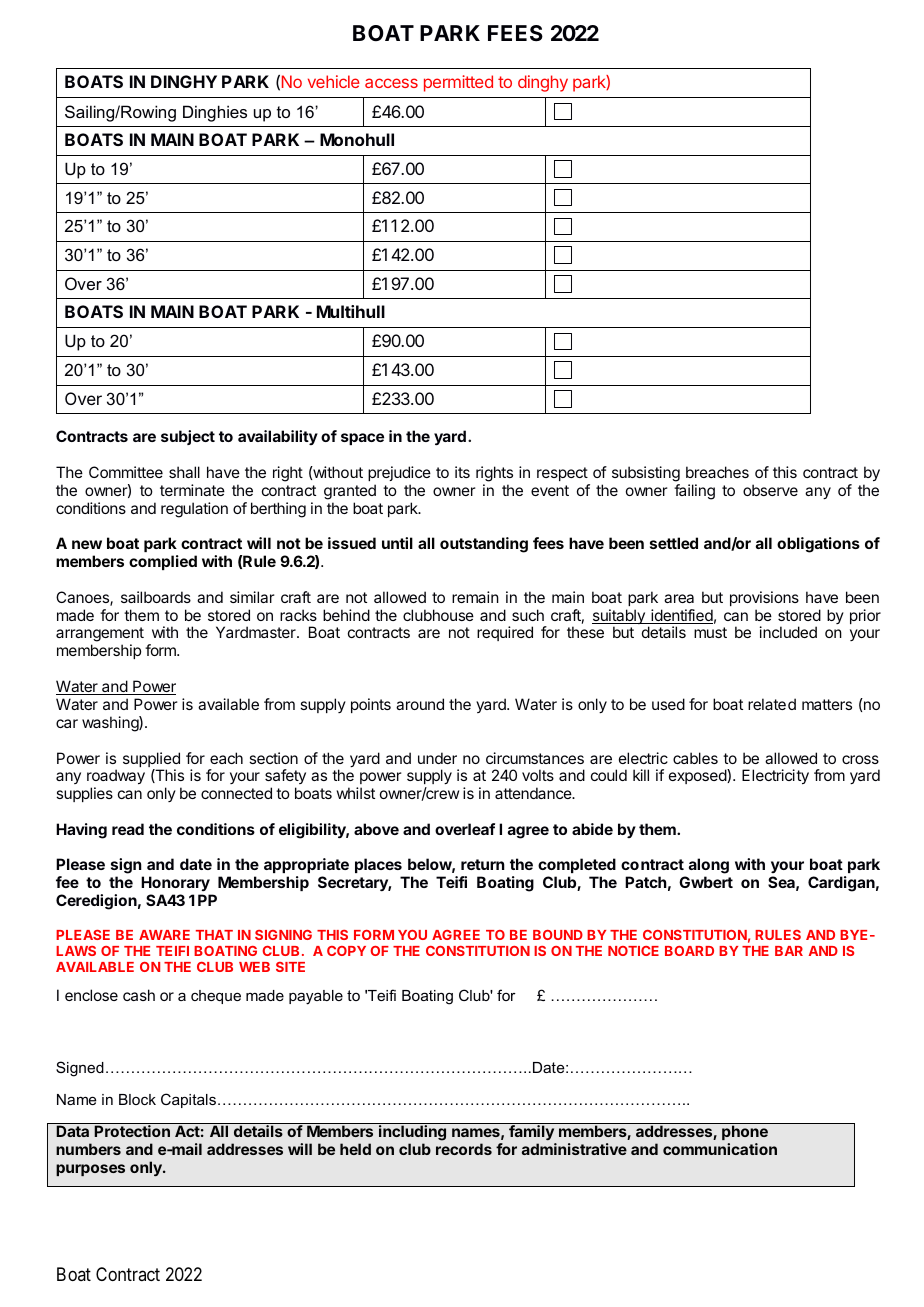  I want to click on Dinghies, so click(215, 113).
